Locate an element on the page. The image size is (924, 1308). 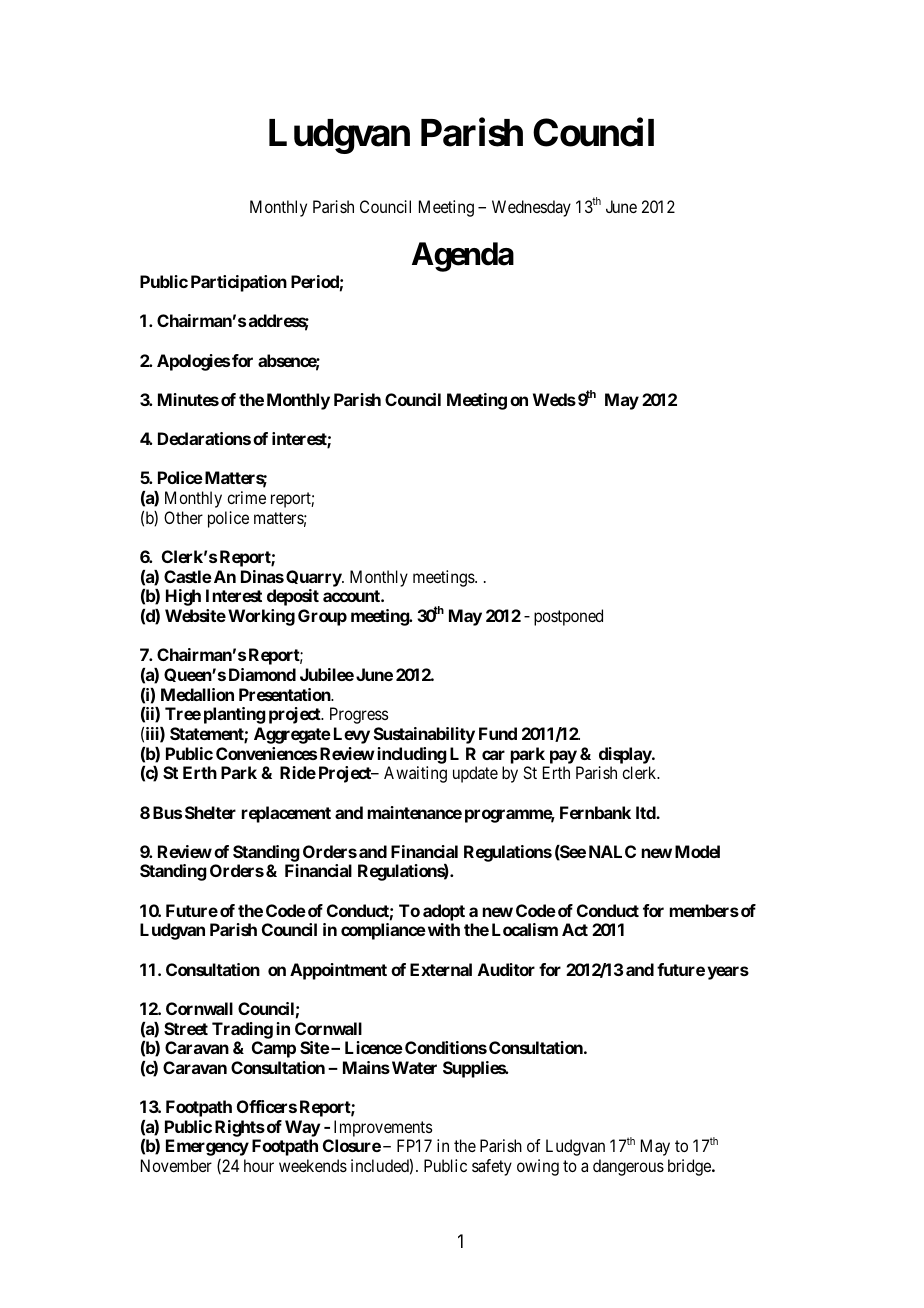
Medallion is located at coordinates (197, 694).
